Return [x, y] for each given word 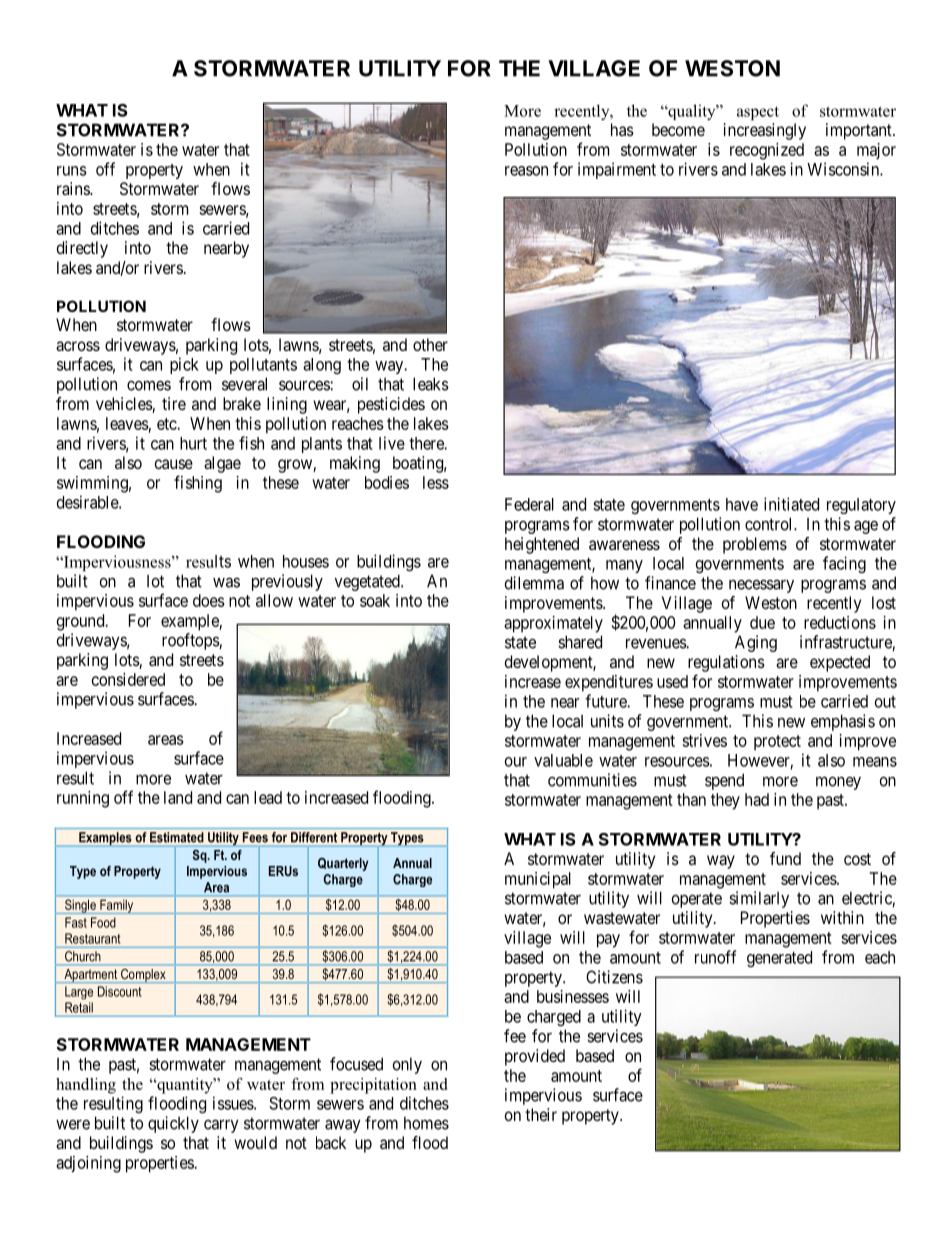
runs [72, 171]
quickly [173, 1124]
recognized [767, 151]
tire [174, 403]
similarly [759, 899]
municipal [538, 880]
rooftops [191, 641]
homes [426, 1123]
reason [526, 171]
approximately [553, 624]
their [541, 1114]
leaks [431, 384]
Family [117, 907]
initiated [791, 504]
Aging [756, 643]
